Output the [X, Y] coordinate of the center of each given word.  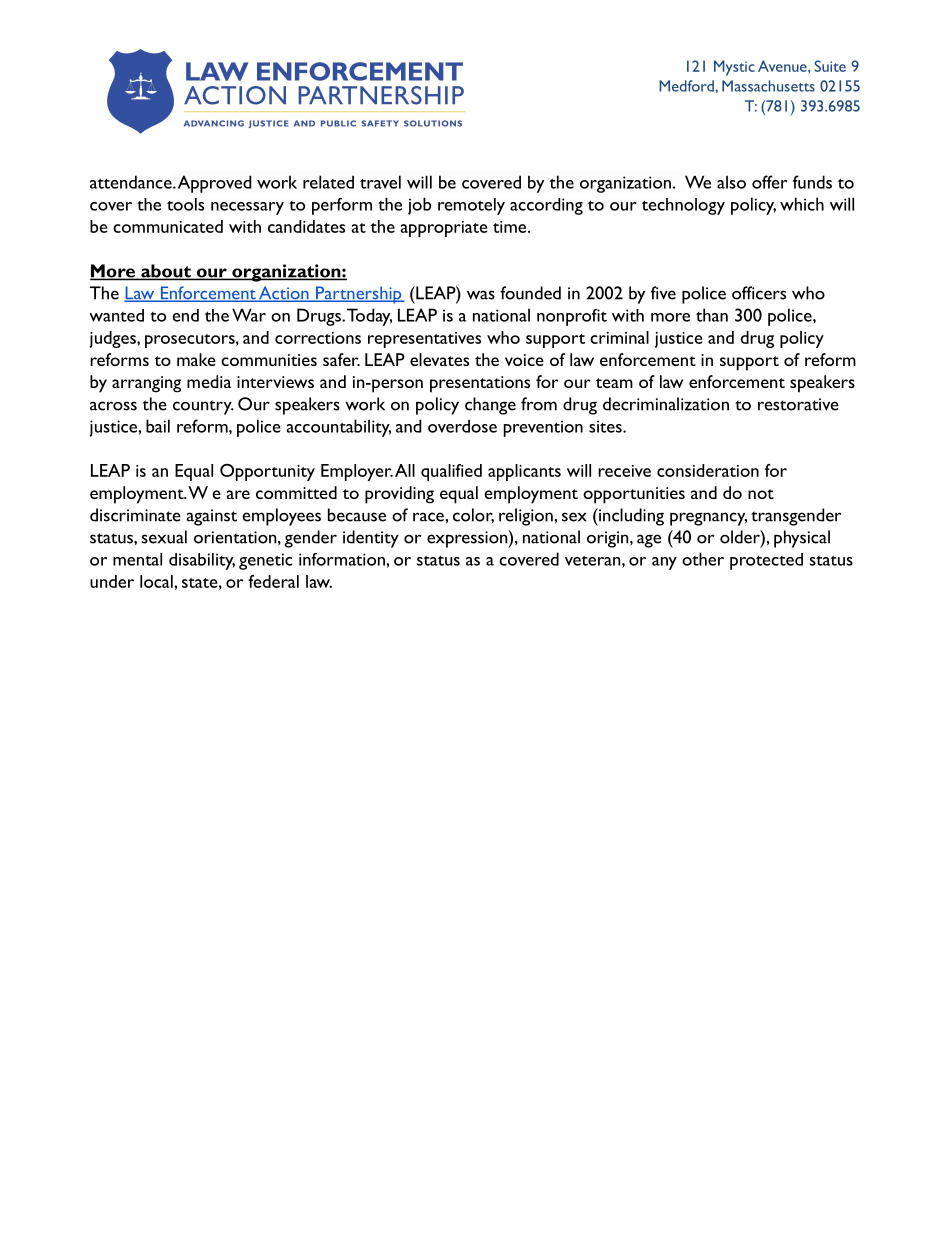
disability [202, 561]
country [203, 407]
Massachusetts [768, 86]
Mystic [734, 68]
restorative [798, 404]
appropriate [444, 229]
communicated [168, 226]
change [490, 406]
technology [683, 206]
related [328, 182]
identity [371, 539]
